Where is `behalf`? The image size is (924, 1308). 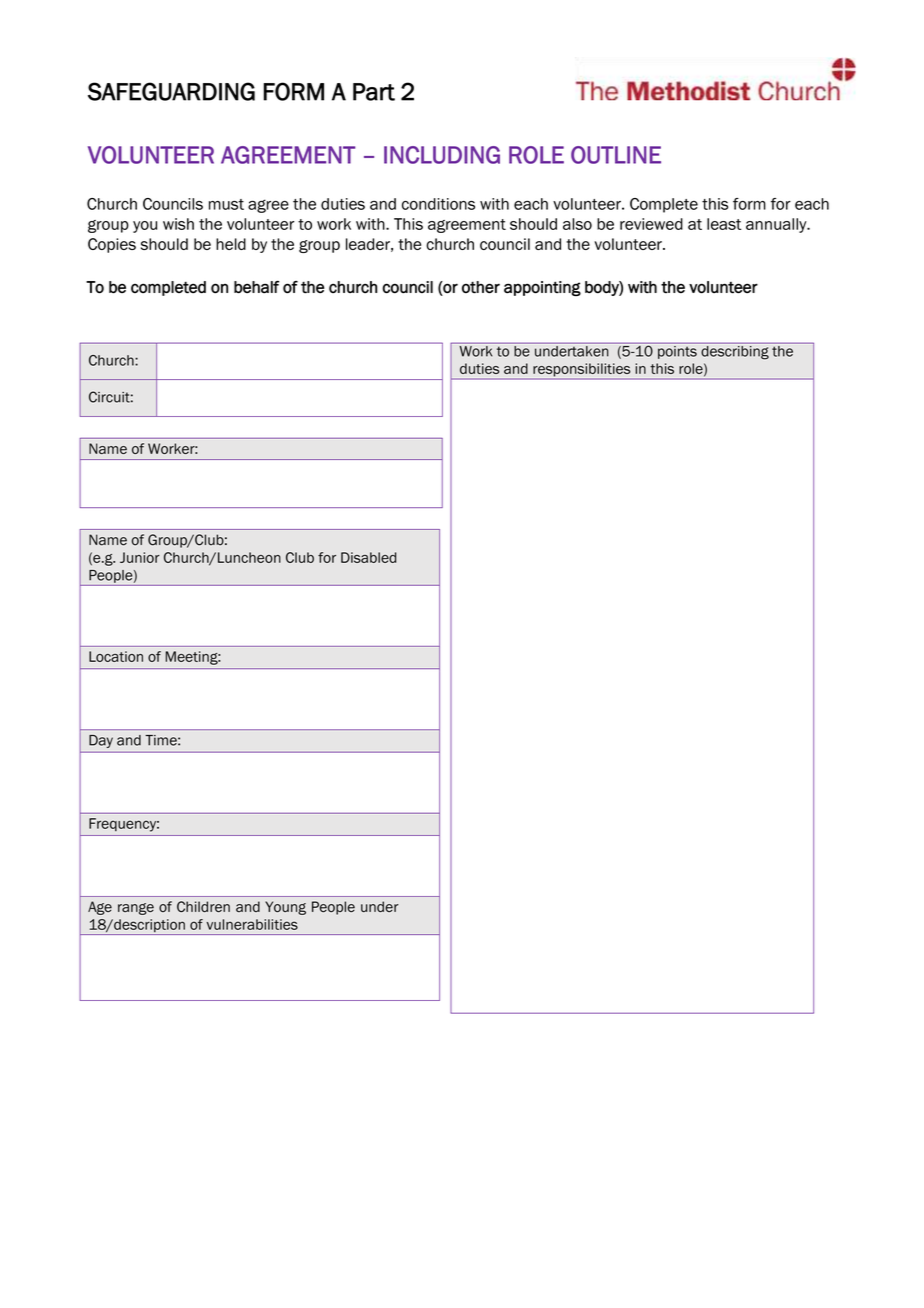 behalf is located at coordinates (256, 287).
